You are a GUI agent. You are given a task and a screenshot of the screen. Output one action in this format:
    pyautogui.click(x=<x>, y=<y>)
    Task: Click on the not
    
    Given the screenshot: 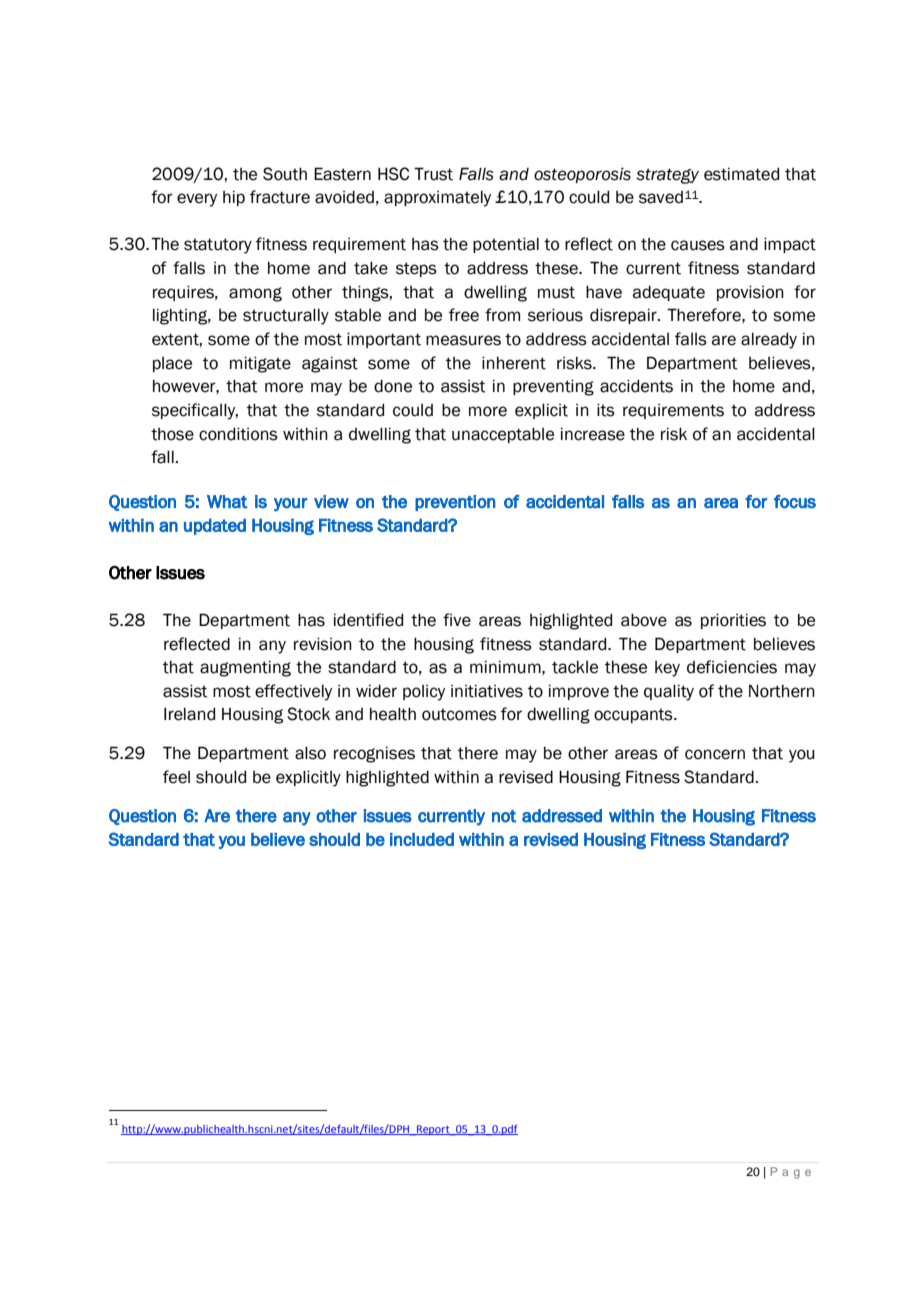 What is the action you would take?
    pyautogui.click(x=504, y=816)
